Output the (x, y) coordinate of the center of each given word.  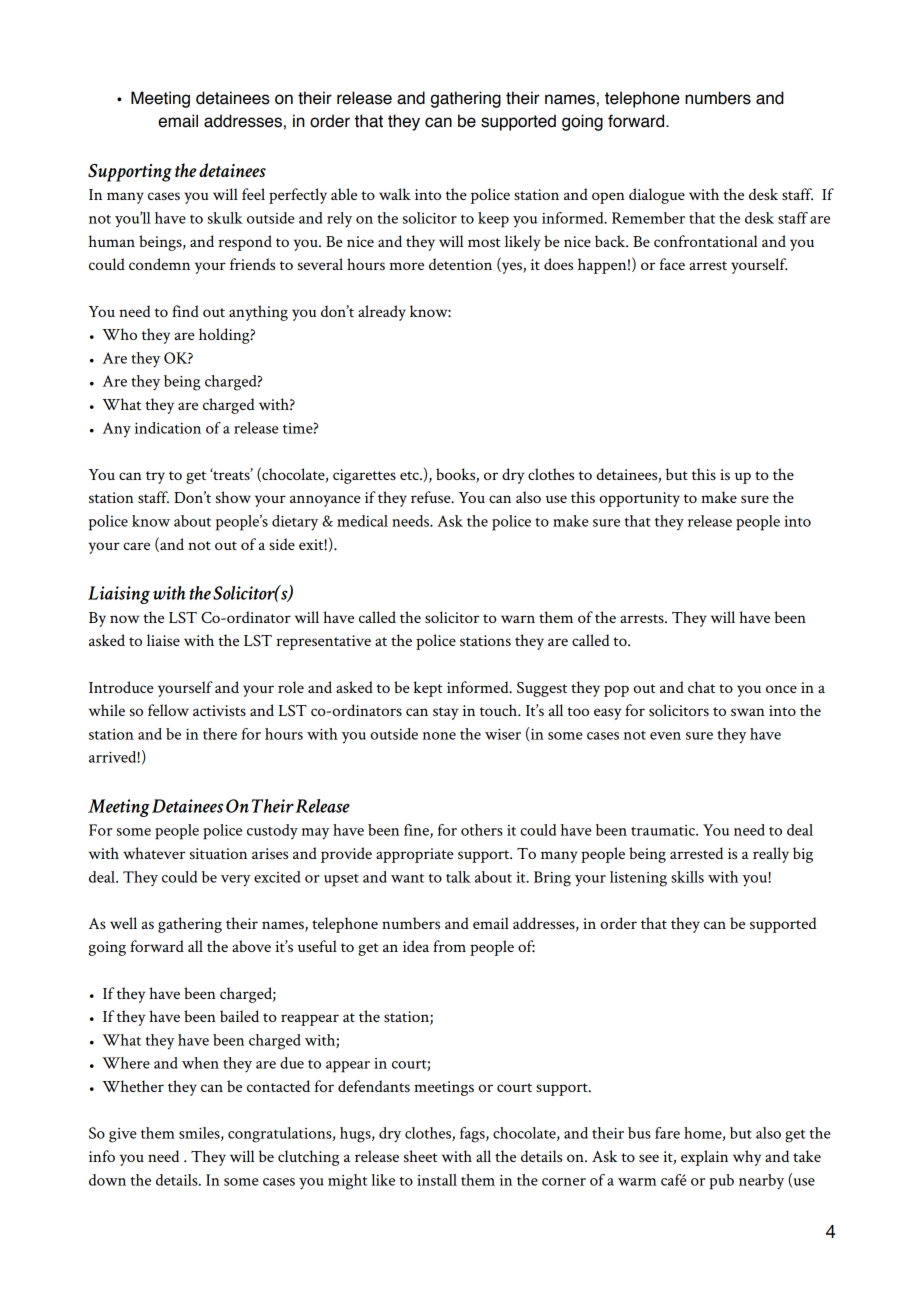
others (482, 830)
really (771, 855)
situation (218, 853)
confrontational (706, 241)
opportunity (639, 499)
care (136, 546)
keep (493, 220)
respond (245, 243)
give (123, 1135)
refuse (432, 497)
